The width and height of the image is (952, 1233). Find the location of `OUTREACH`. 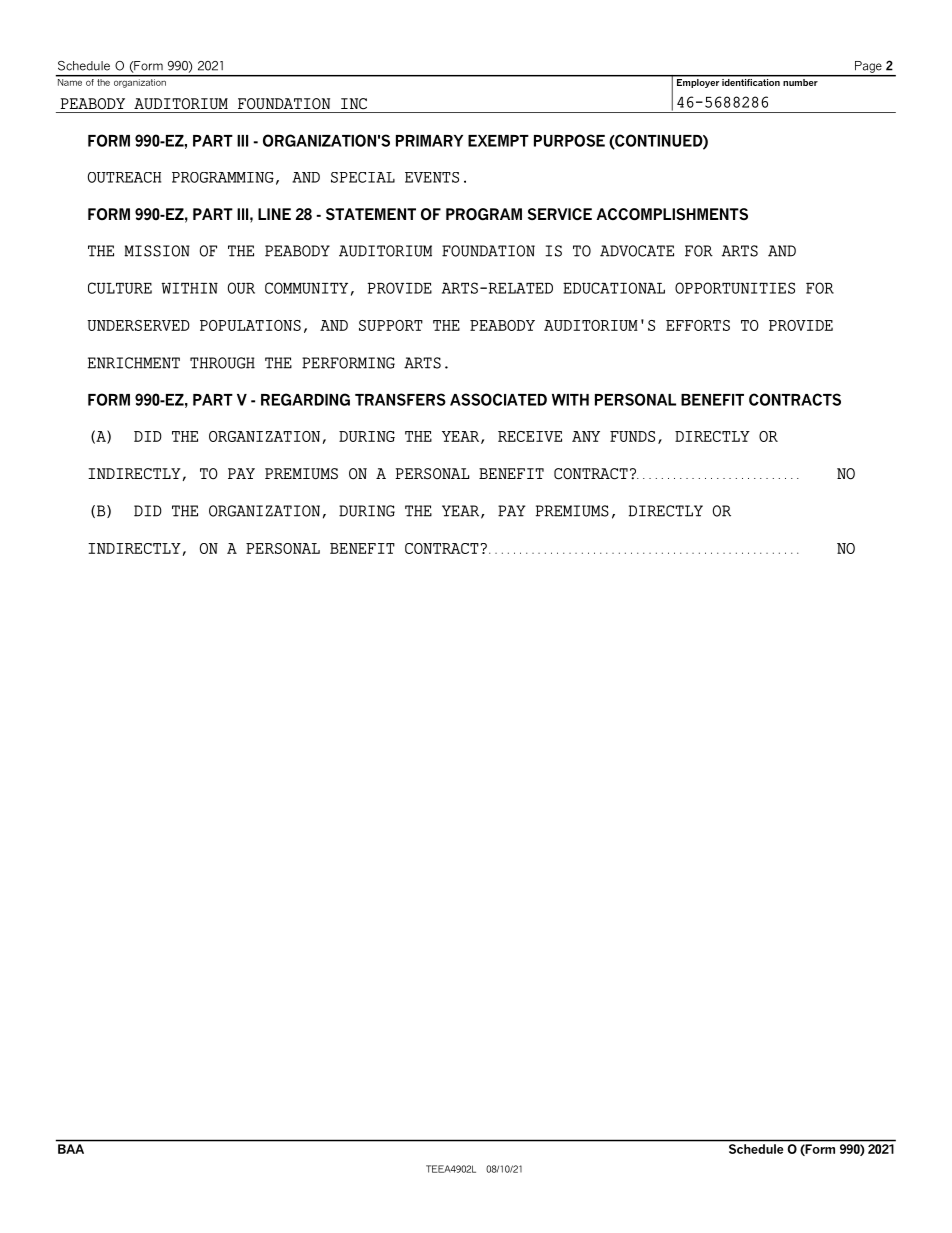

OUTREACH is located at coordinates (124, 177).
